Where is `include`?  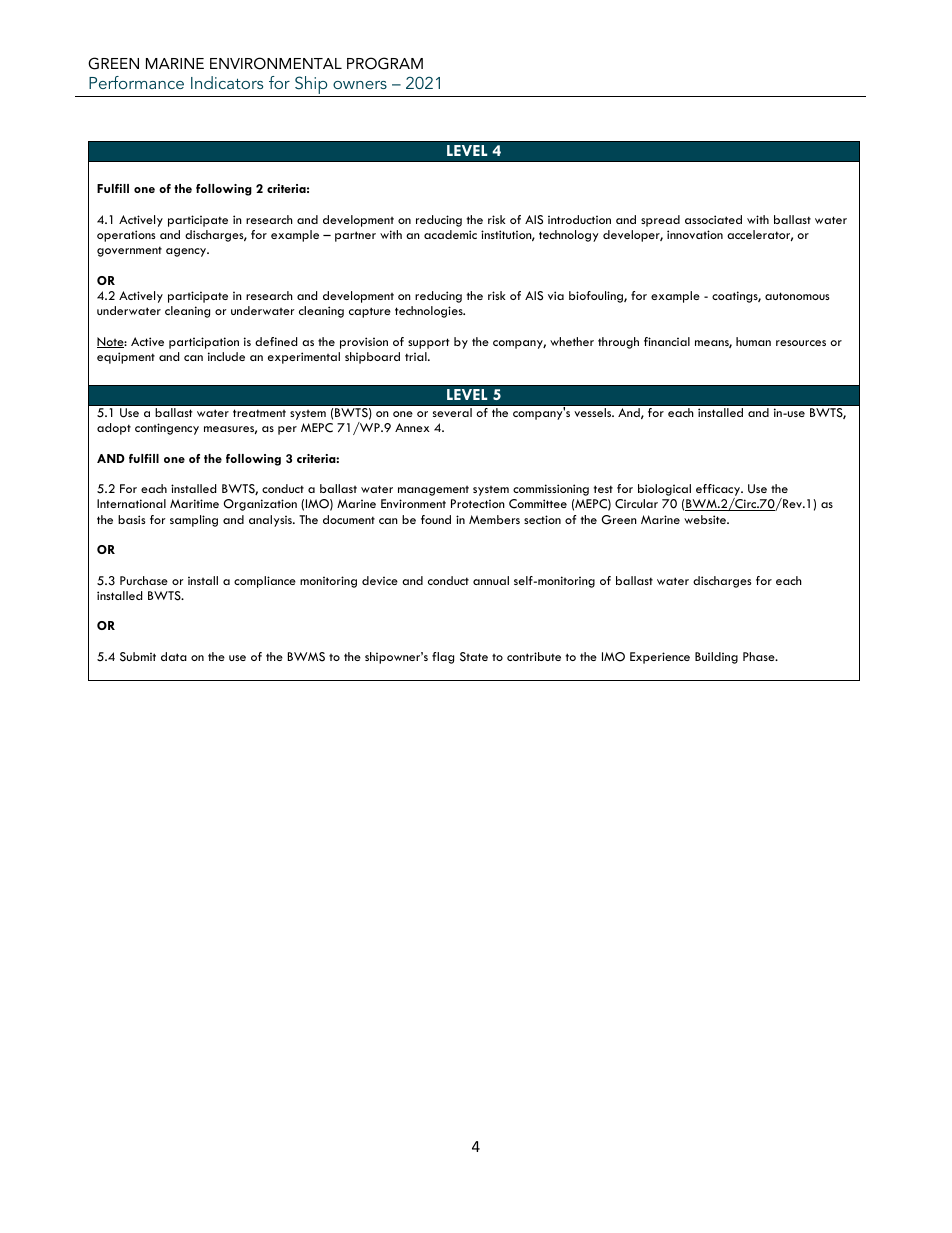
include is located at coordinates (226, 356).
